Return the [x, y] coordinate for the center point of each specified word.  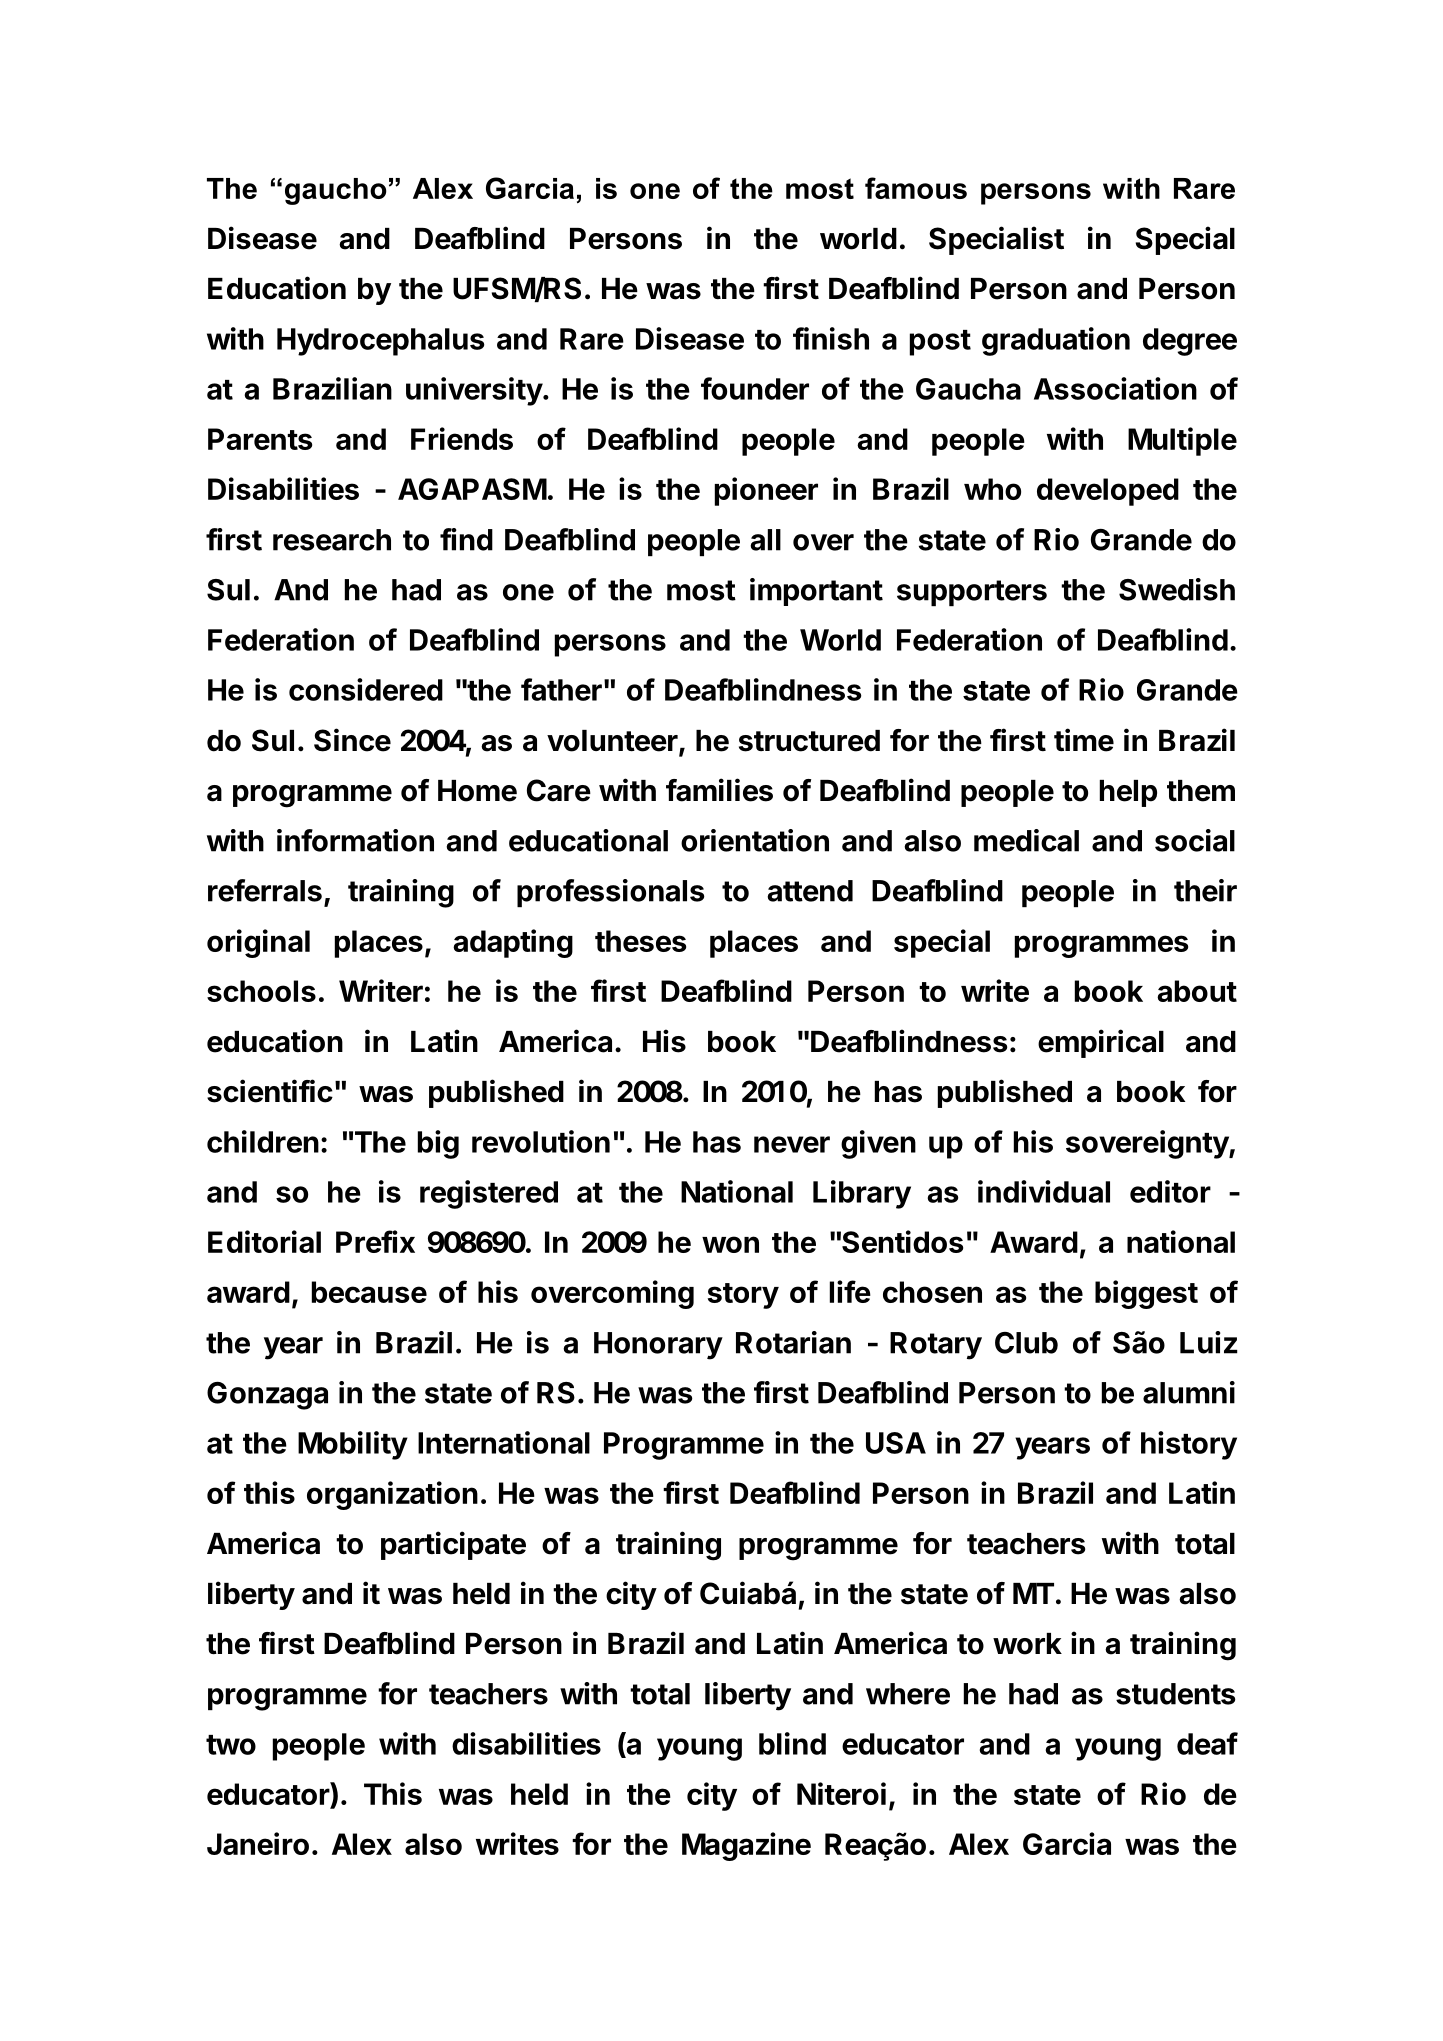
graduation [1056, 341]
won [730, 1244]
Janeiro [258, 1843]
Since [352, 740]
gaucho [336, 191]
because [369, 1292]
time [1084, 740]
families [719, 790]
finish [831, 338]
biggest [1146, 1294]
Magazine [746, 1846]
